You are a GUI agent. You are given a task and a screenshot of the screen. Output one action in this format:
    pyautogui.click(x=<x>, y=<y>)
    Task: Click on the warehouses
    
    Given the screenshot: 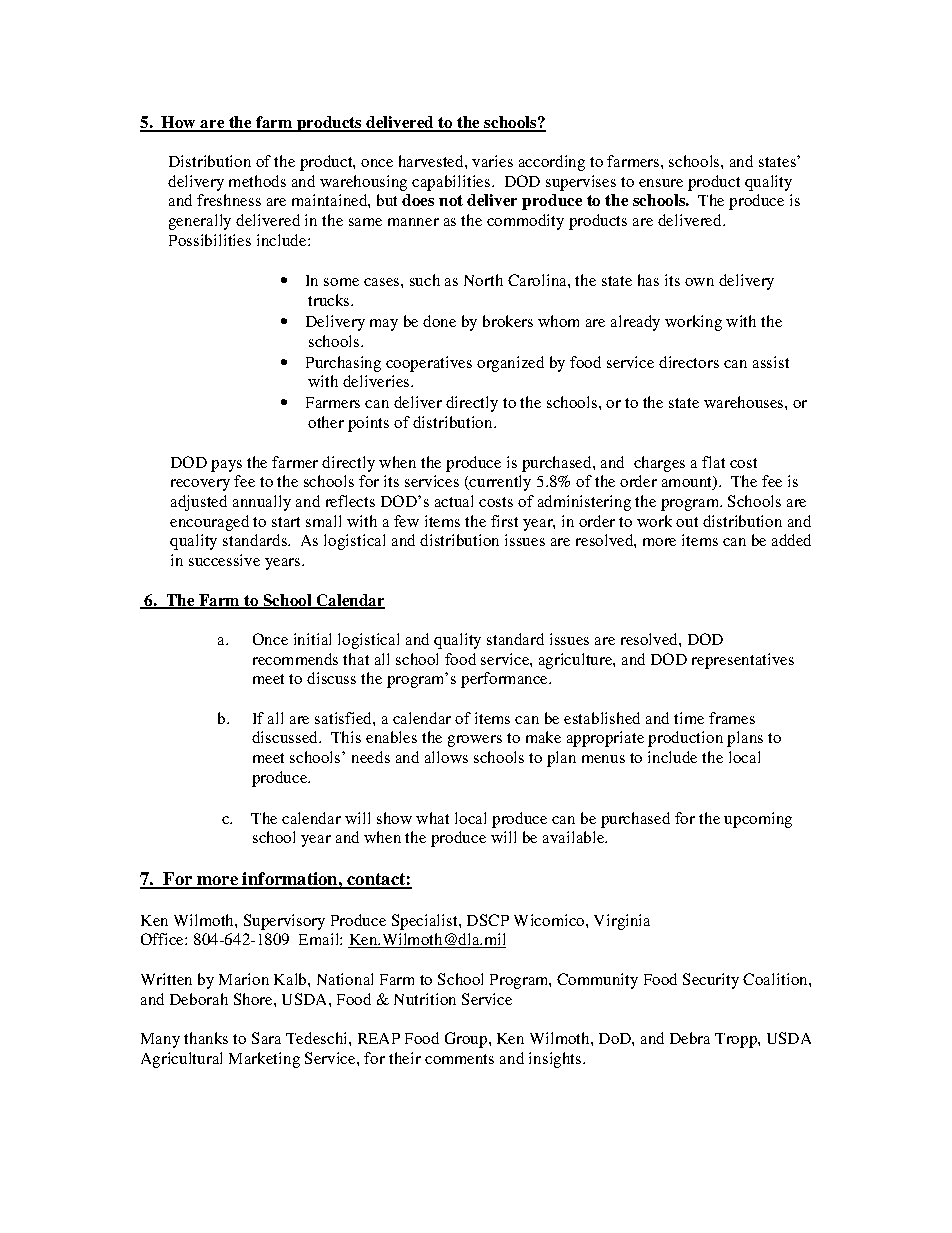 What is the action you would take?
    pyautogui.click(x=745, y=402)
